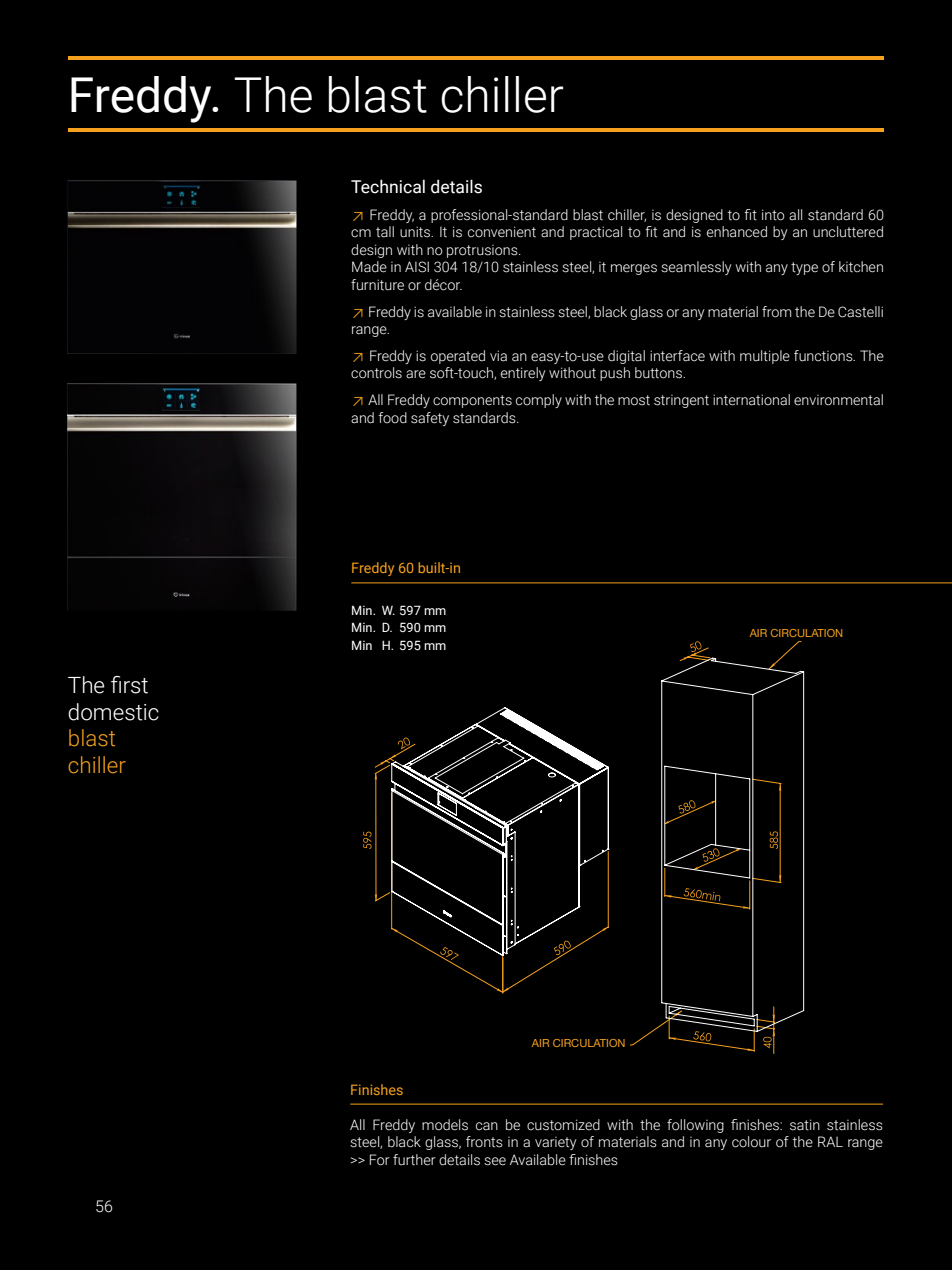  I want to click on tall, so click(385, 232).
